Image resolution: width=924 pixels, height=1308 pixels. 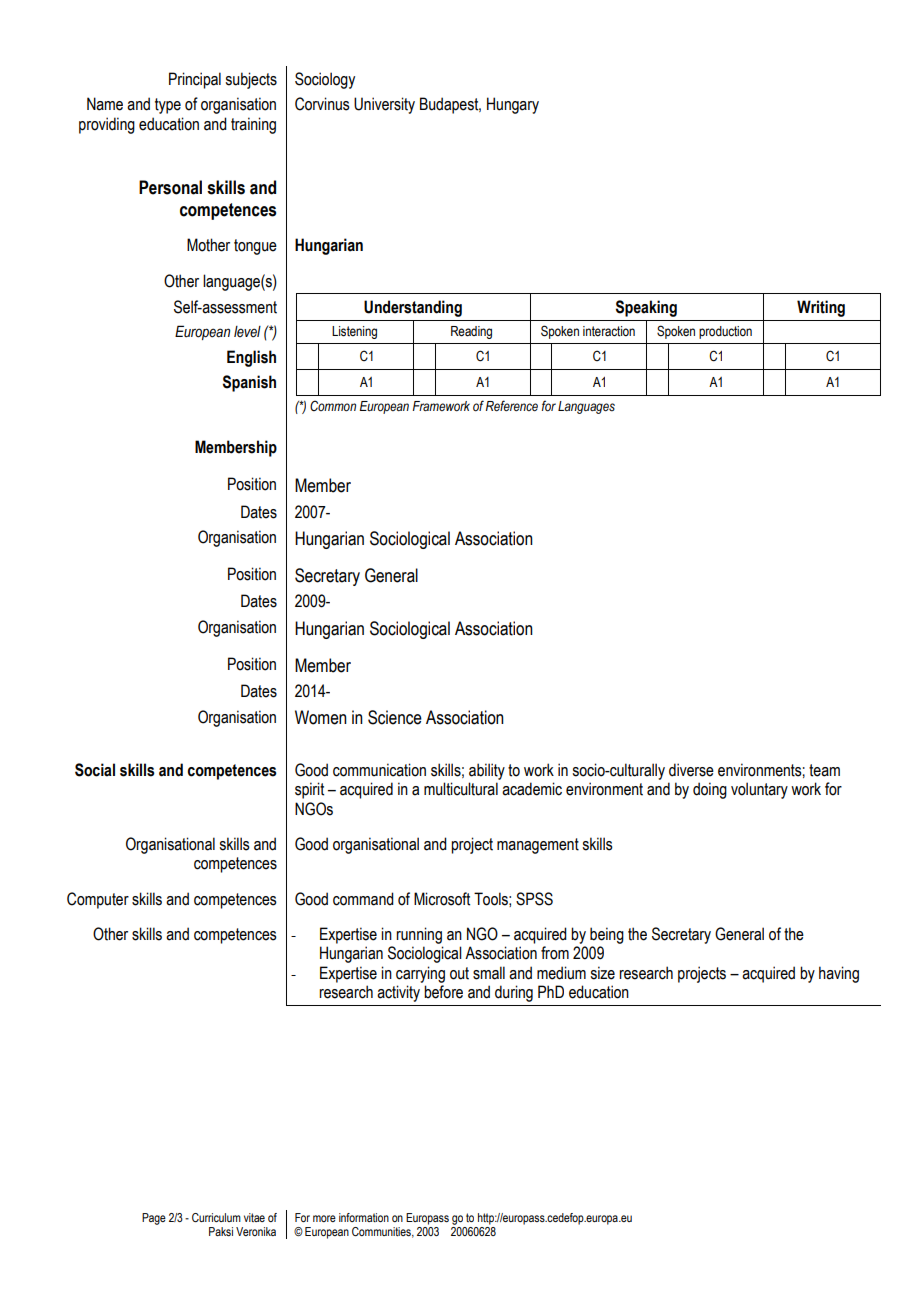 What do you see at coordinates (839, 974) in the screenshot?
I see `having` at bounding box center [839, 974].
